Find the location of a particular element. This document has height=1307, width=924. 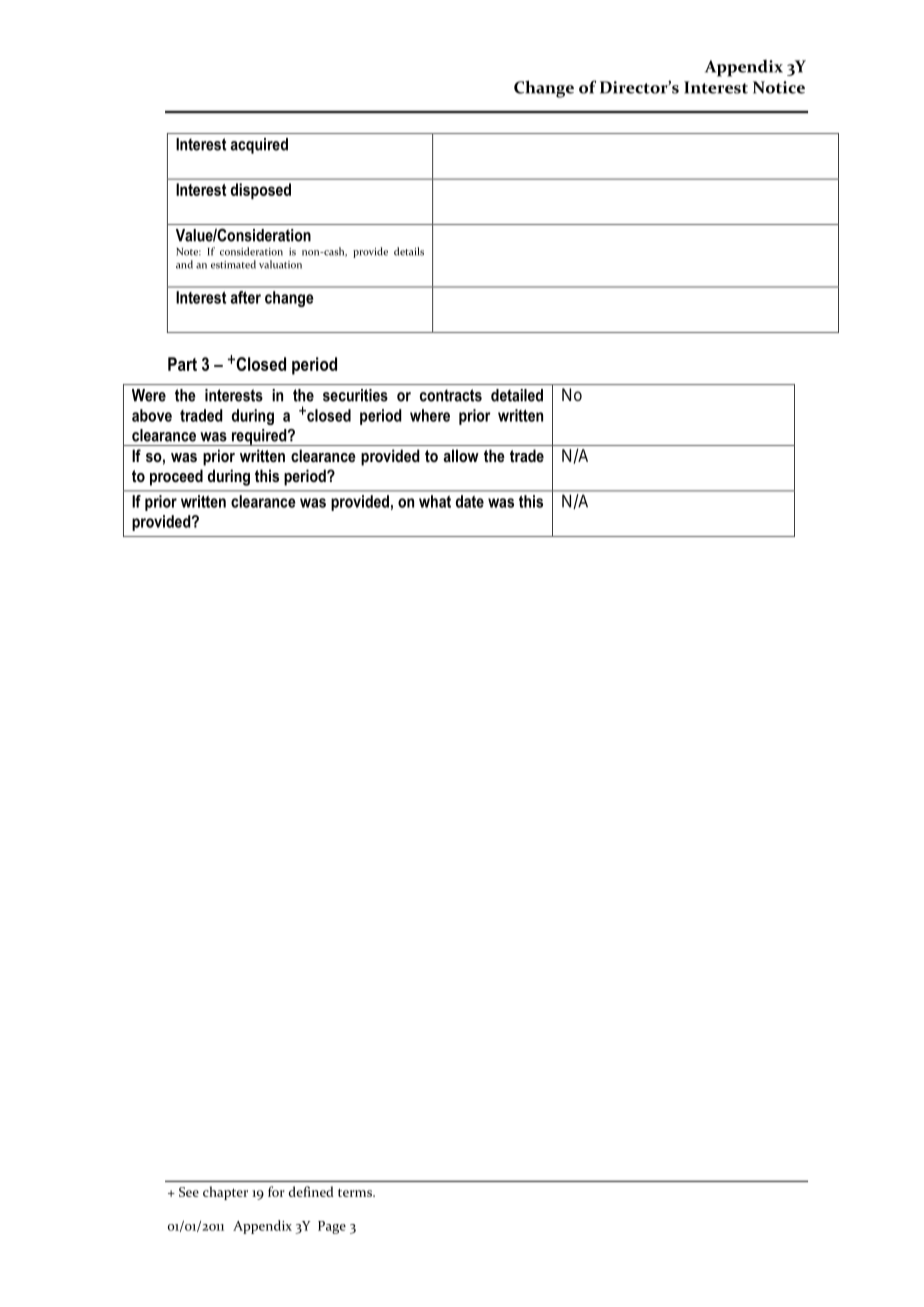

chapter is located at coordinates (225, 1193).
